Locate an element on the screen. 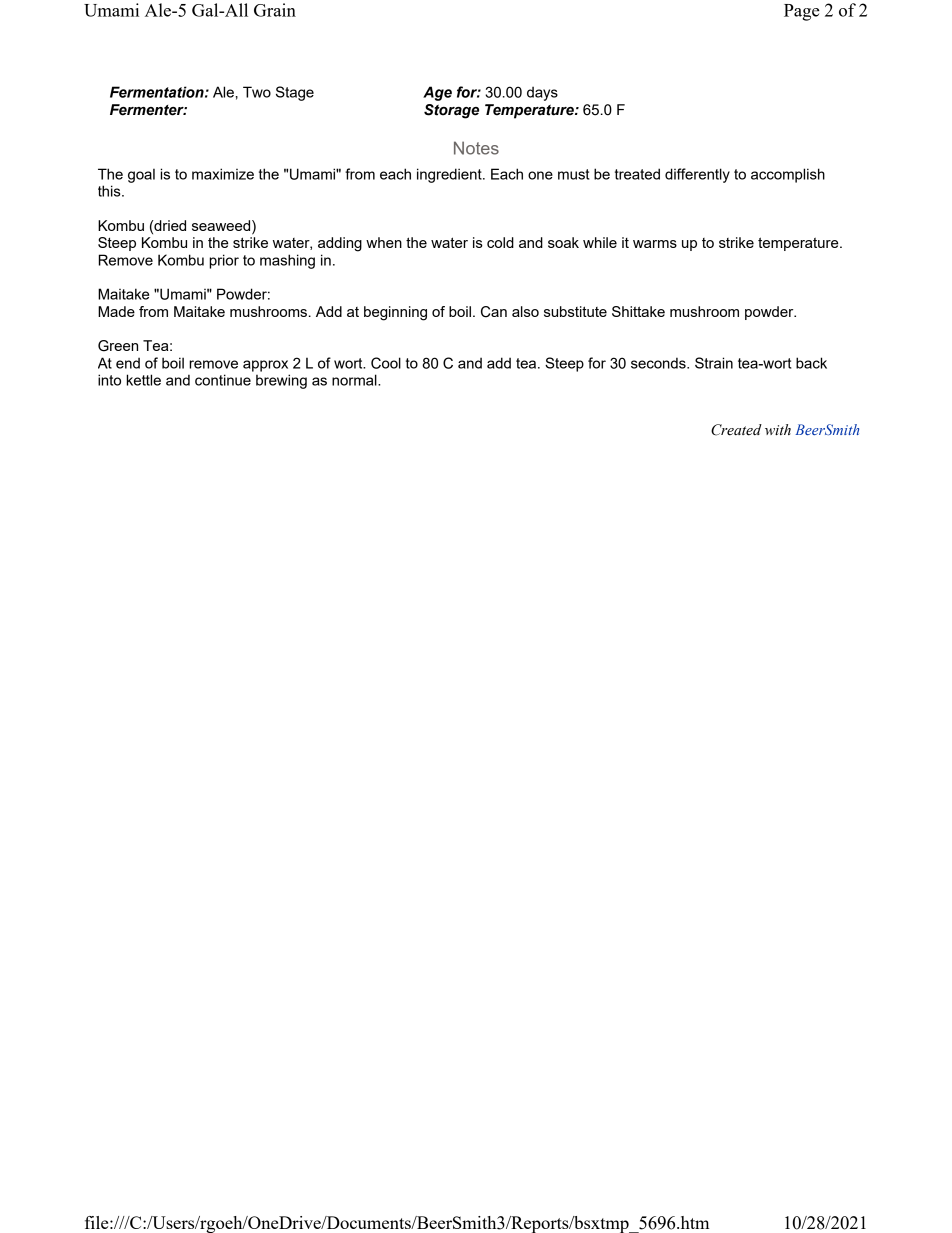 The image size is (952, 1233). normal is located at coordinates (355, 380).
